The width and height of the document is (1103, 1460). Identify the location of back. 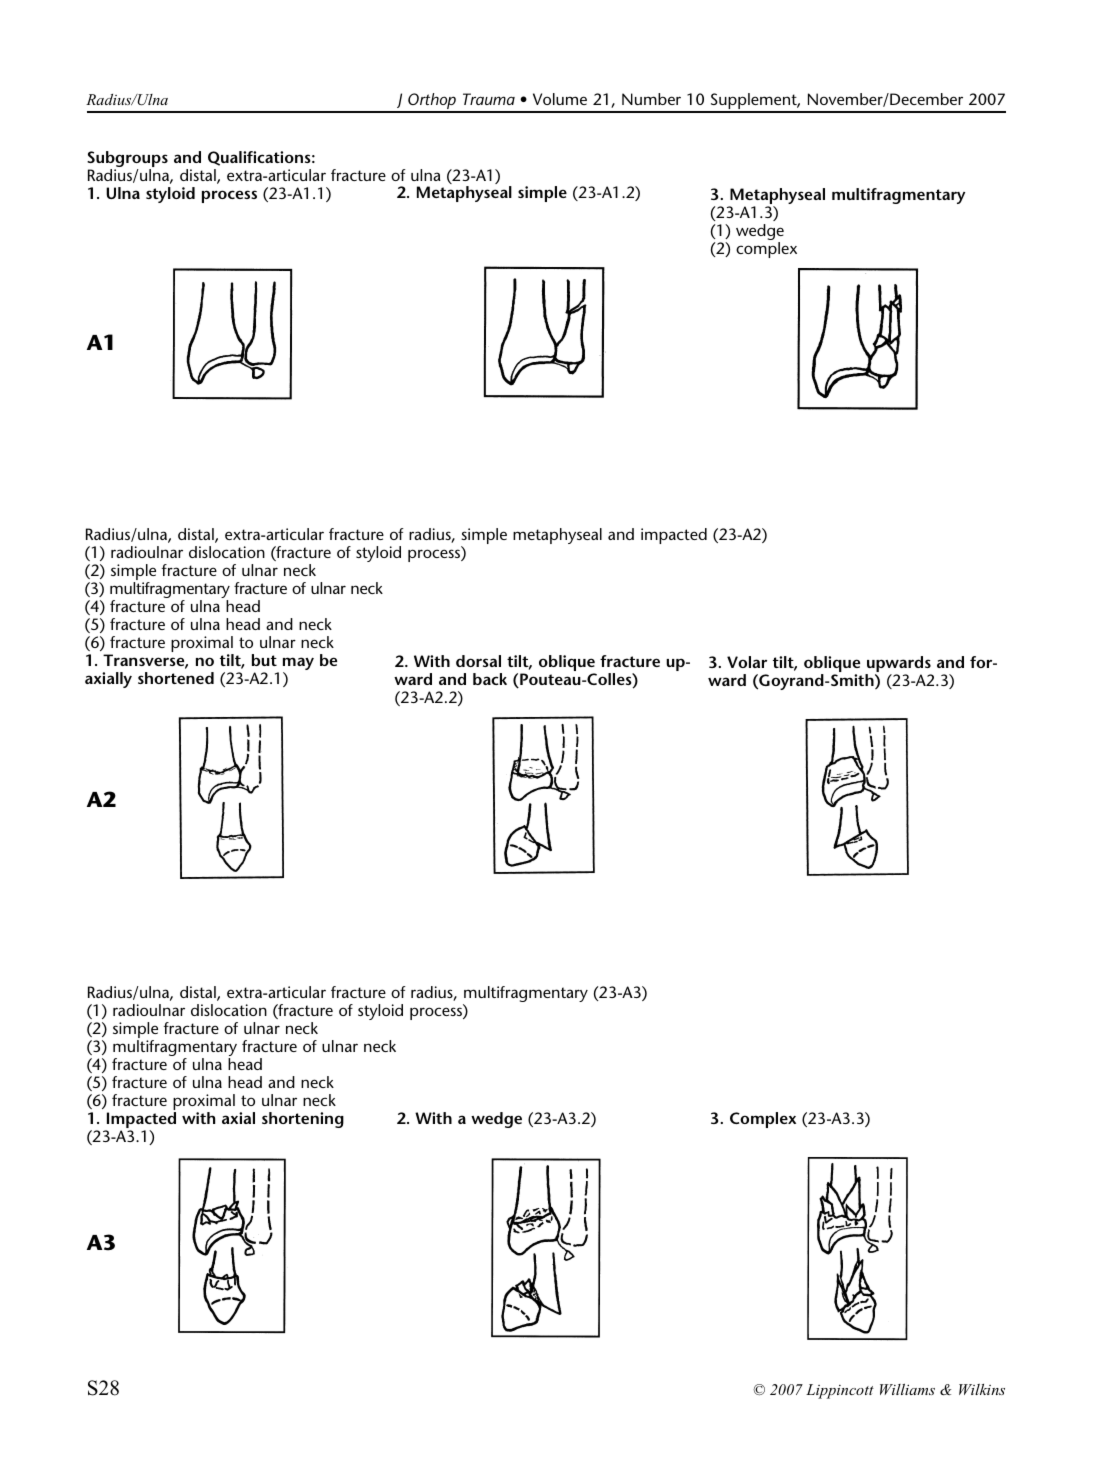
(490, 679).
